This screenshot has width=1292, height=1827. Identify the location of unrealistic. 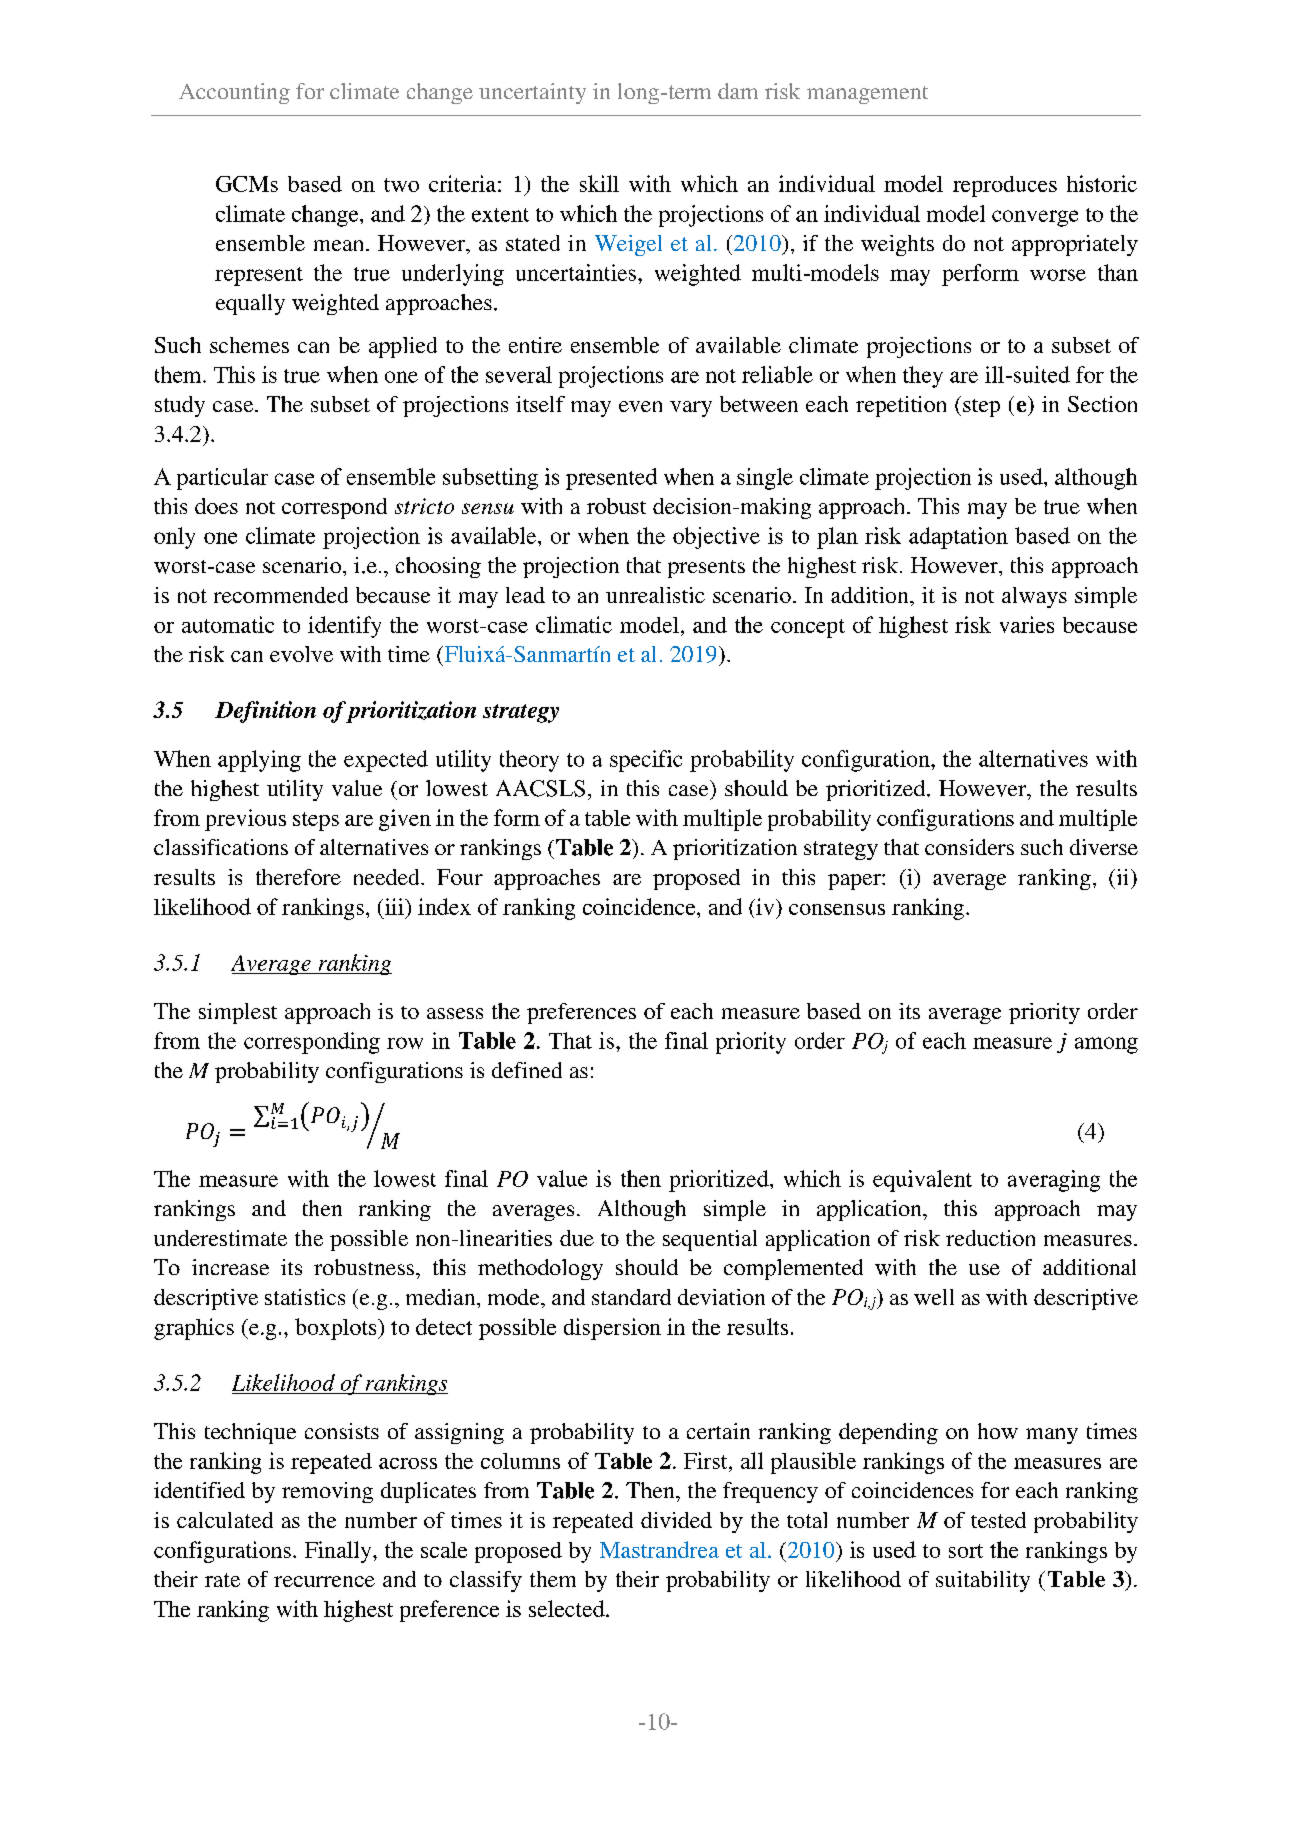
(655, 595).
